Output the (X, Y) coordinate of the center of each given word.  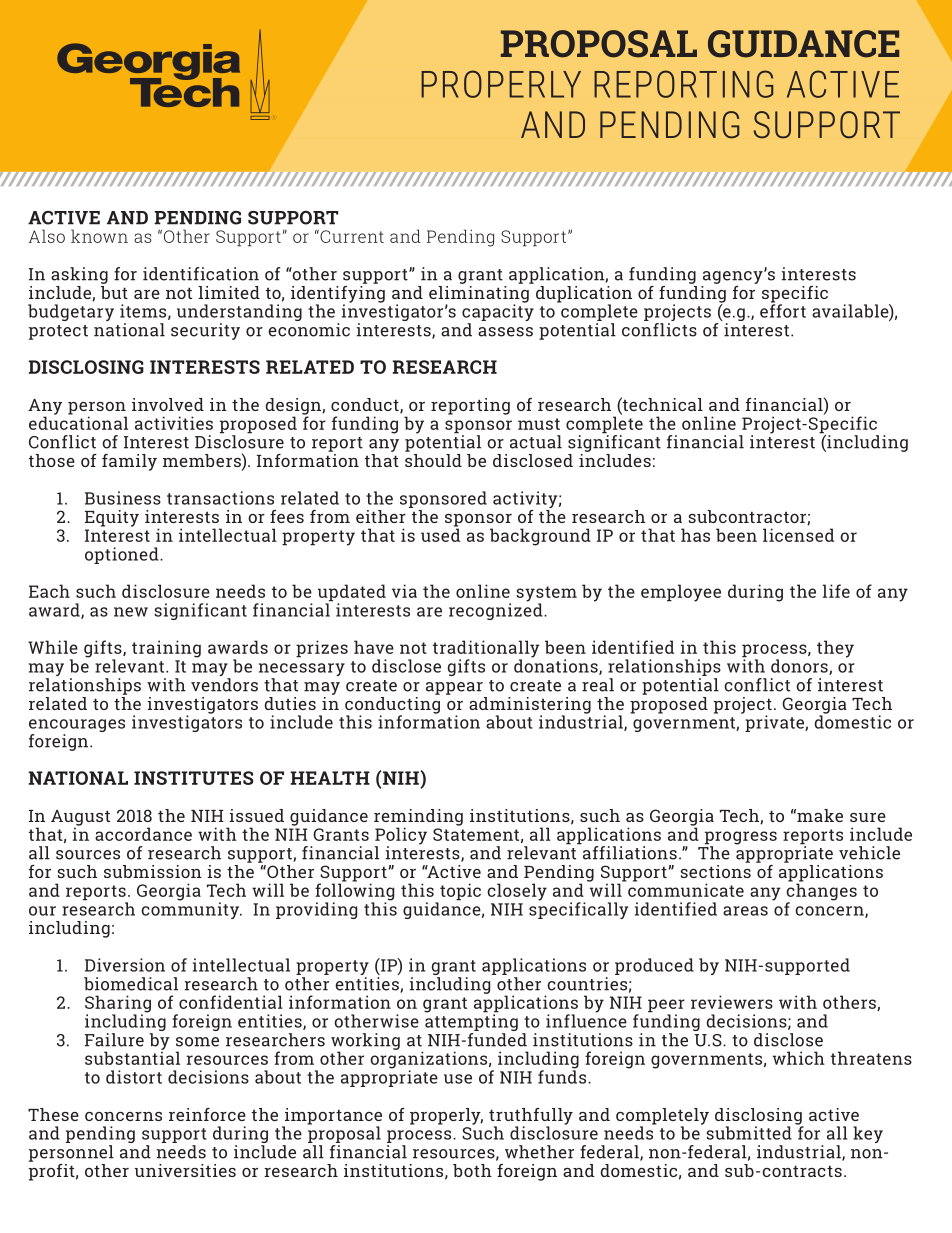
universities (185, 1170)
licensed (798, 535)
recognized (497, 610)
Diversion (125, 965)
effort (783, 310)
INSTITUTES (194, 778)
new (131, 612)
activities (174, 423)
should (433, 460)
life (836, 591)
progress (741, 839)
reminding (418, 818)
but (114, 291)
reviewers (732, 1002)
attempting (471, 1023)
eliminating (480, 294)
